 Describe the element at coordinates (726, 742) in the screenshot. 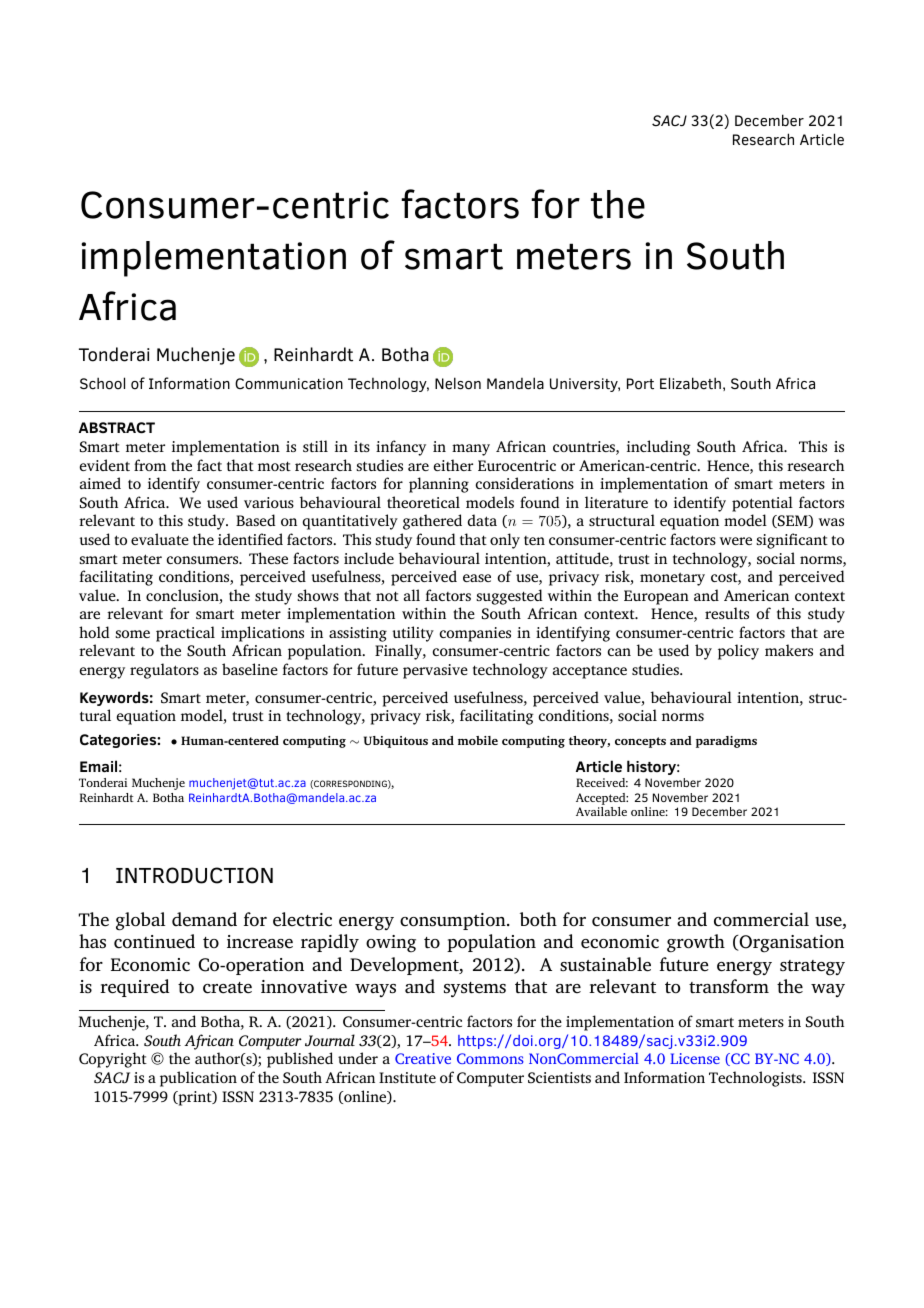

I see `paradigms` at that location.
